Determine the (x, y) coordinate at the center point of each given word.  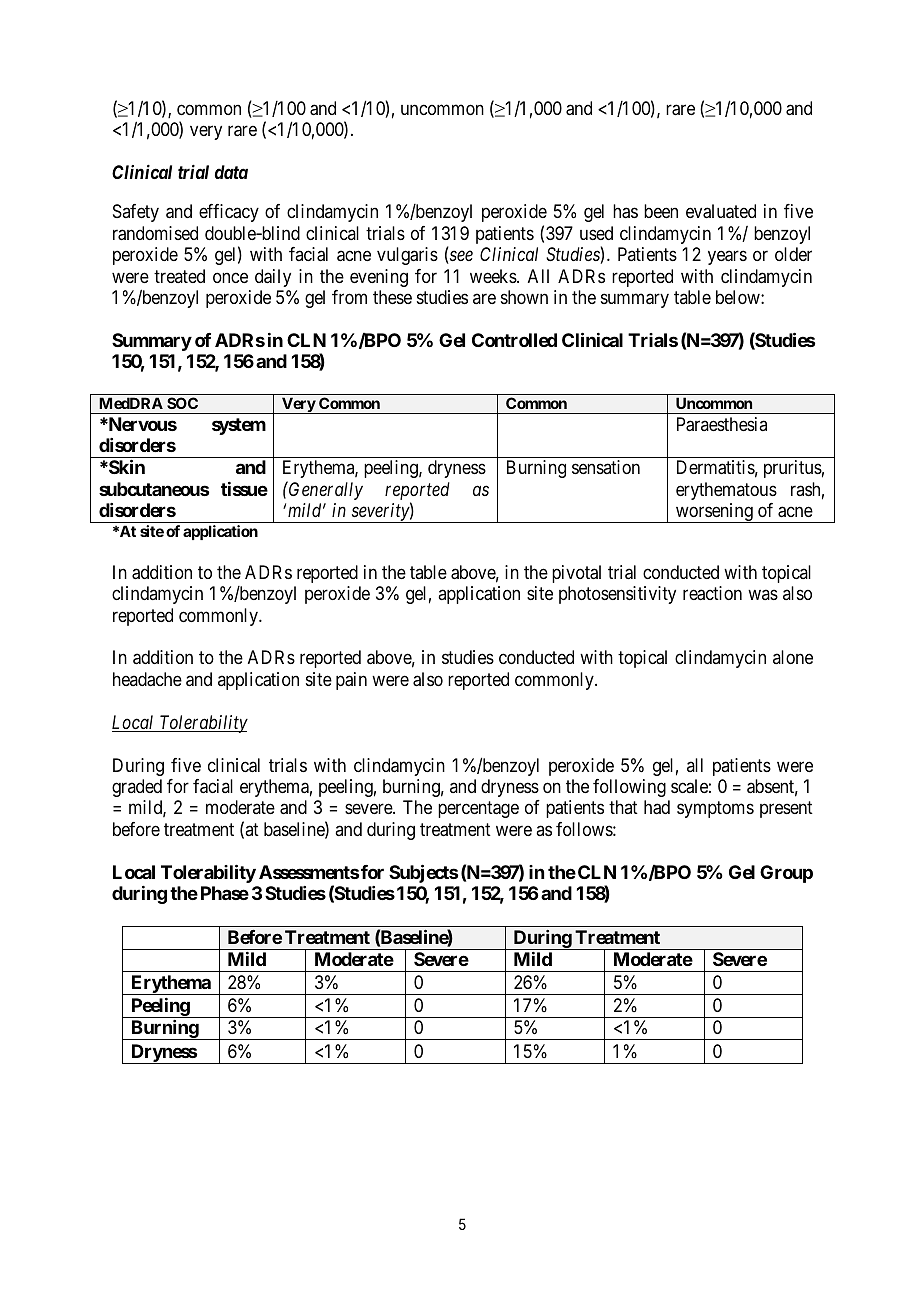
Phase (225, 893)
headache (147, 679)
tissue (244, 489)
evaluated (721, 211)
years (727, 258)
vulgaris (407, 256)
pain (351, 681)
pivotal (576, 574)
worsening (714, 513)
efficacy (229, 213)
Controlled (514, 340)
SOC (182, 403)
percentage (478, 810)
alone (793, 657)
